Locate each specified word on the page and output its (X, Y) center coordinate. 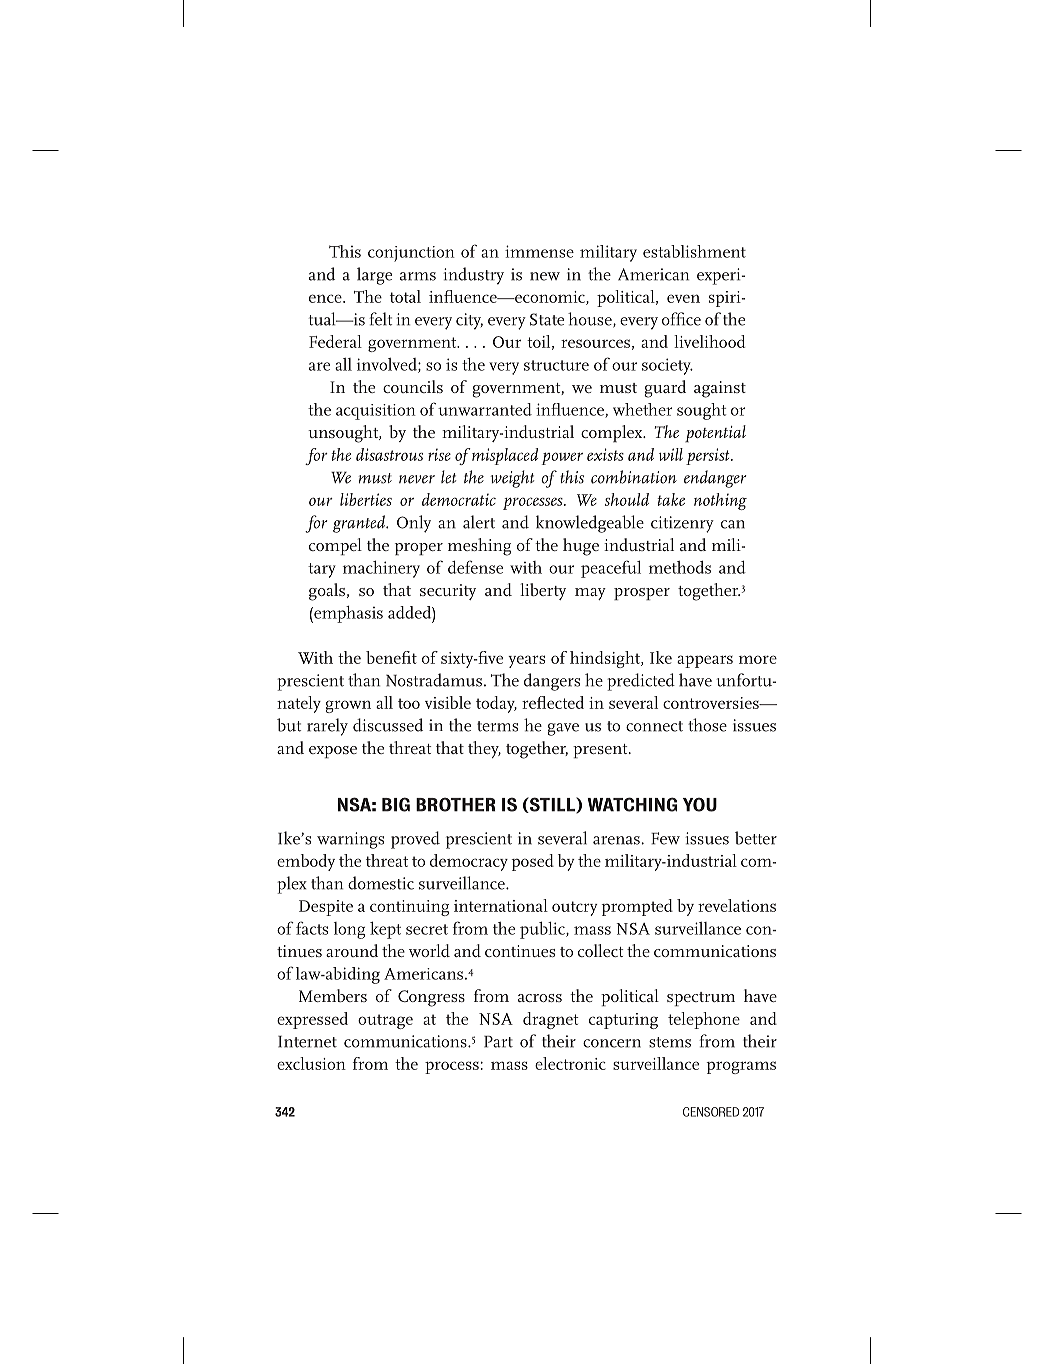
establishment (694, 251)
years (526, 661)
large (374, 276)
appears (705, 661)
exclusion (311, 1063)
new (545, 276)
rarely (327, 727)
